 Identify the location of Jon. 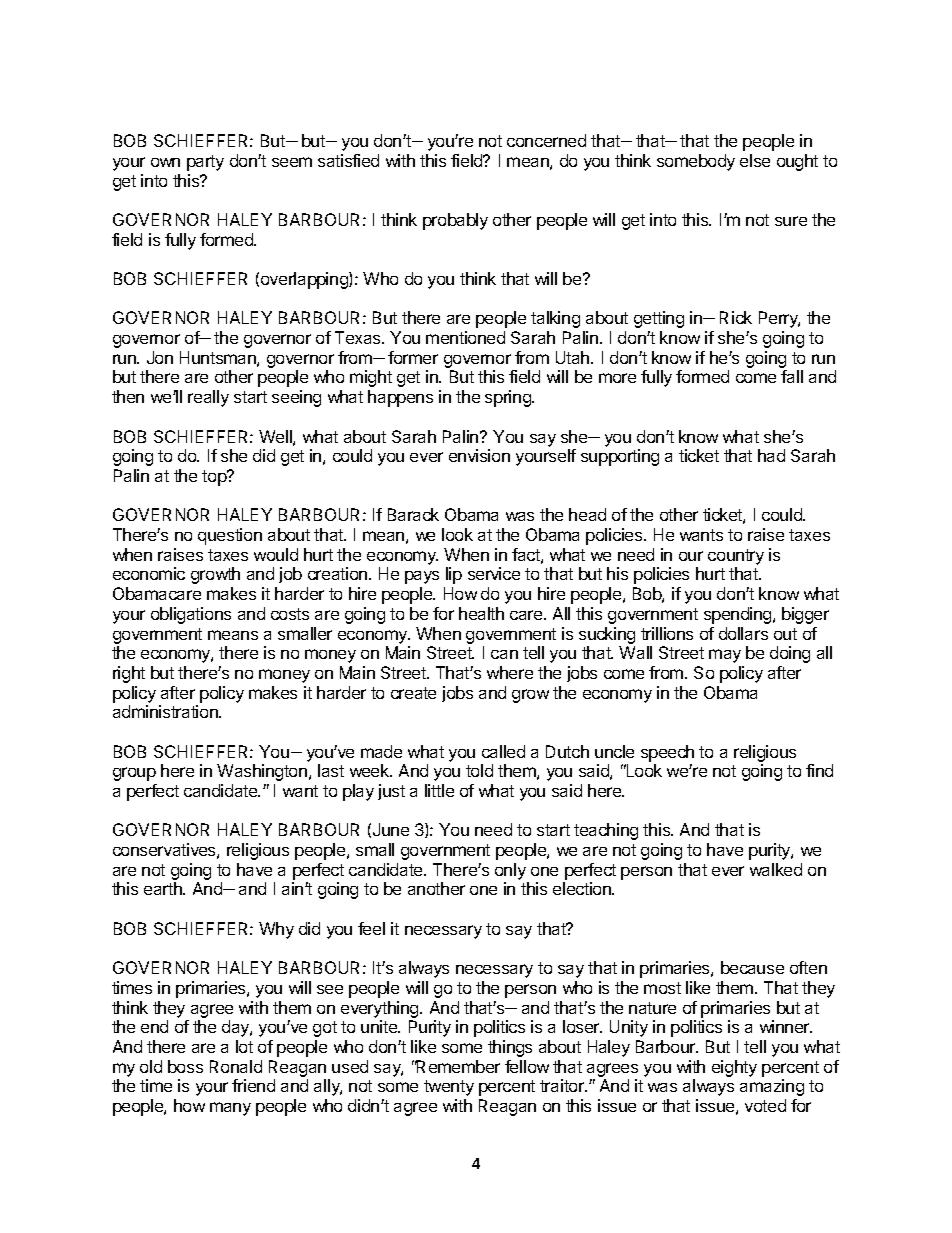
(160, 357).
